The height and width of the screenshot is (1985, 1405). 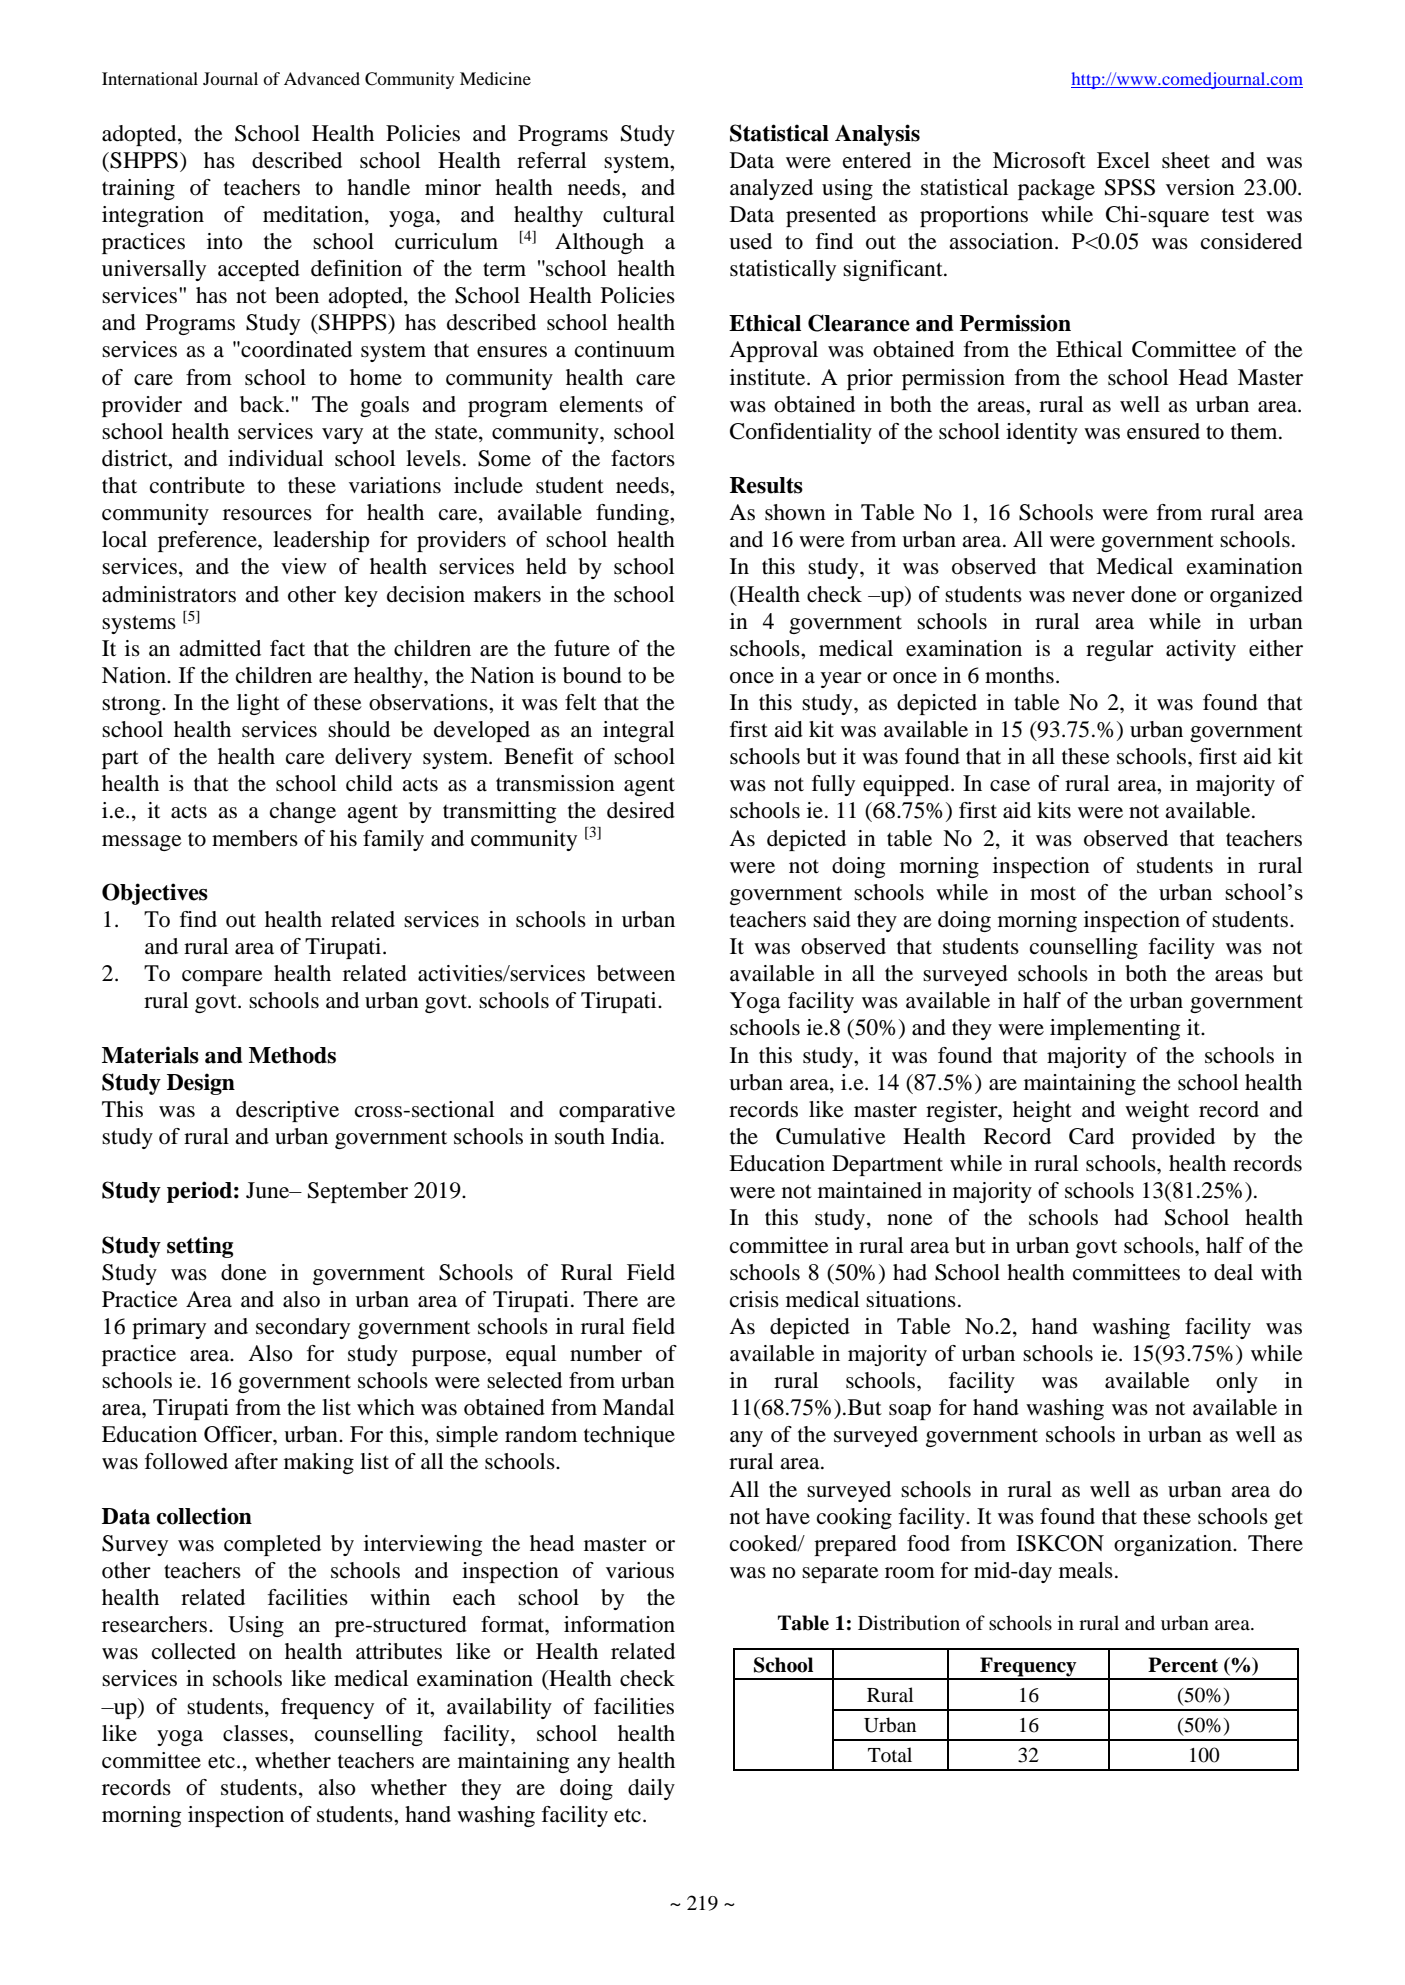 I want to click on analyzed, so click(x=771, y=189).
